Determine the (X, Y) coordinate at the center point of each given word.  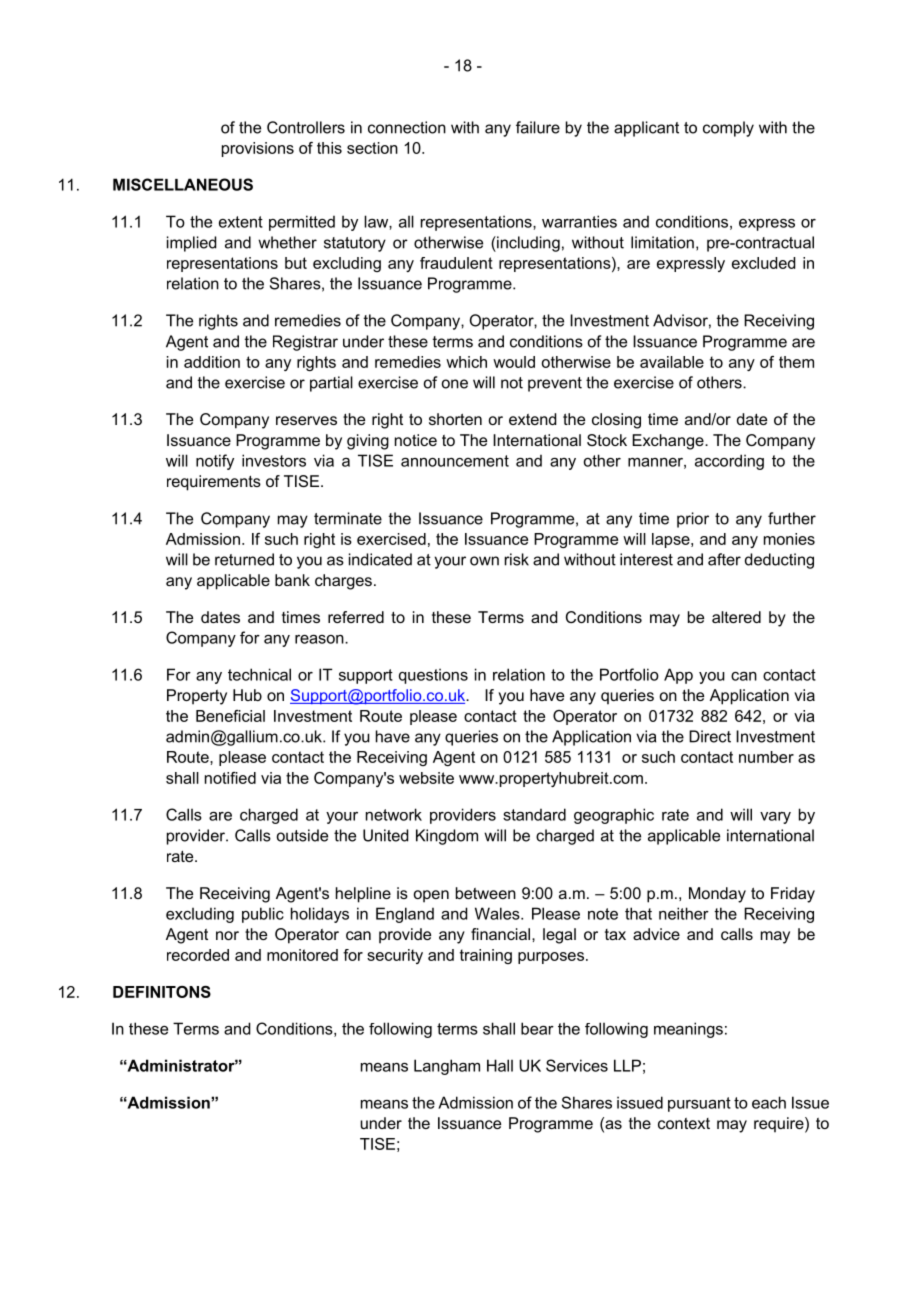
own (484, 561)
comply (728, 129)
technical (259, 674)
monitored (302, 955)
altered (736, 617)
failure (538, 127)
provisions (258, 149)
